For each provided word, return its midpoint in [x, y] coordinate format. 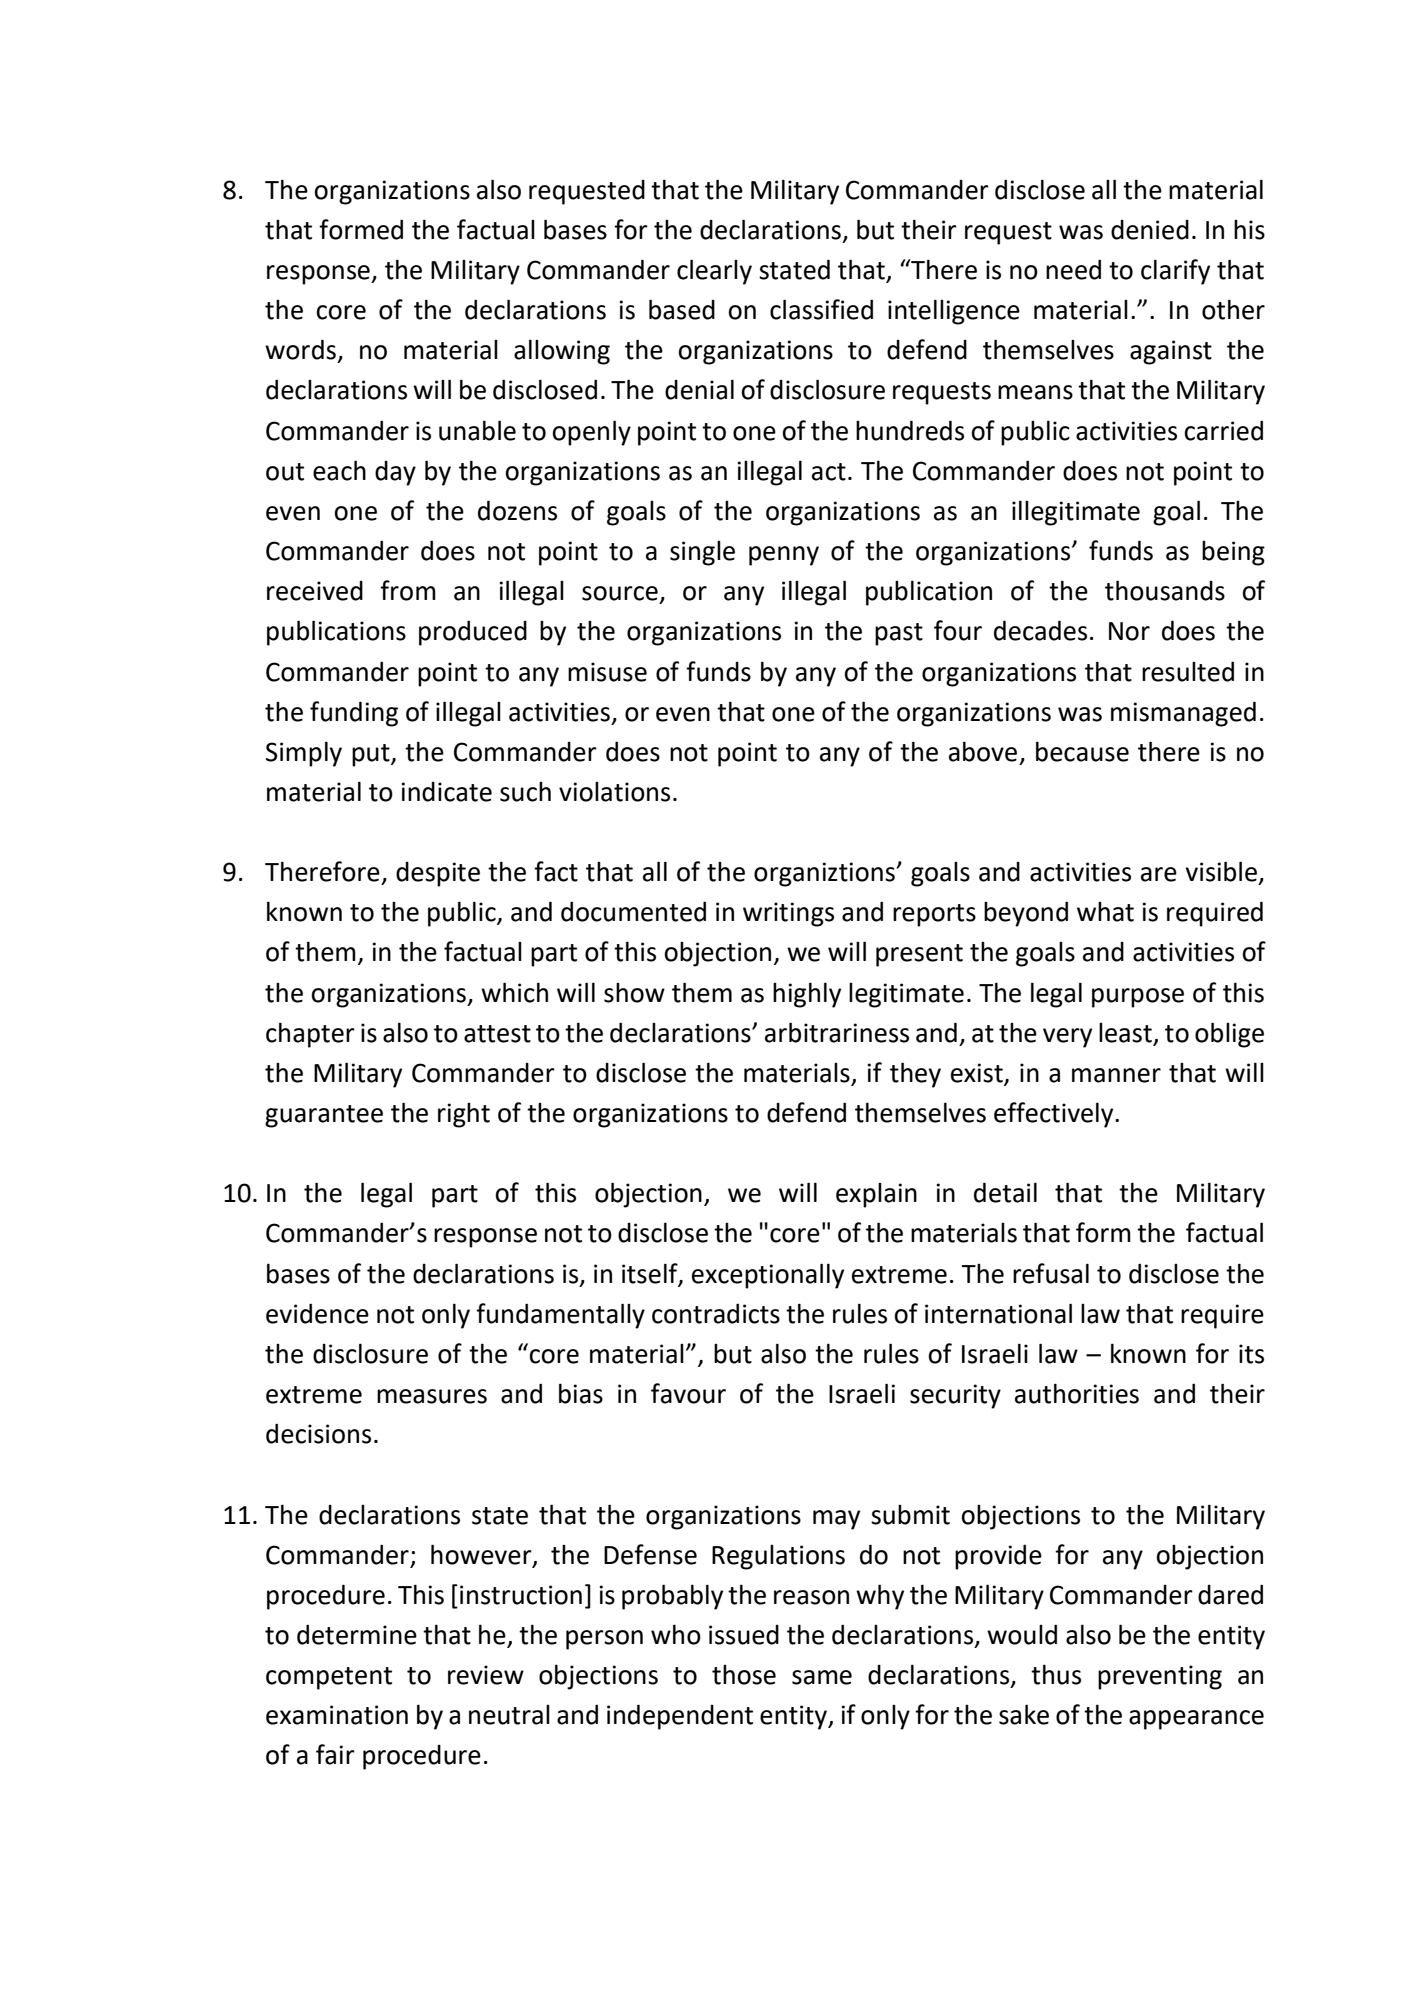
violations [614, 792]
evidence [317, 1313]
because [1082, 751]
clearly [714, 272]
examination [337, 1715]
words [300, 349]
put [372, 755]
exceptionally [768, 1276]
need [1073, 269]
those [744, 1675]
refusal [1051, 1273]
